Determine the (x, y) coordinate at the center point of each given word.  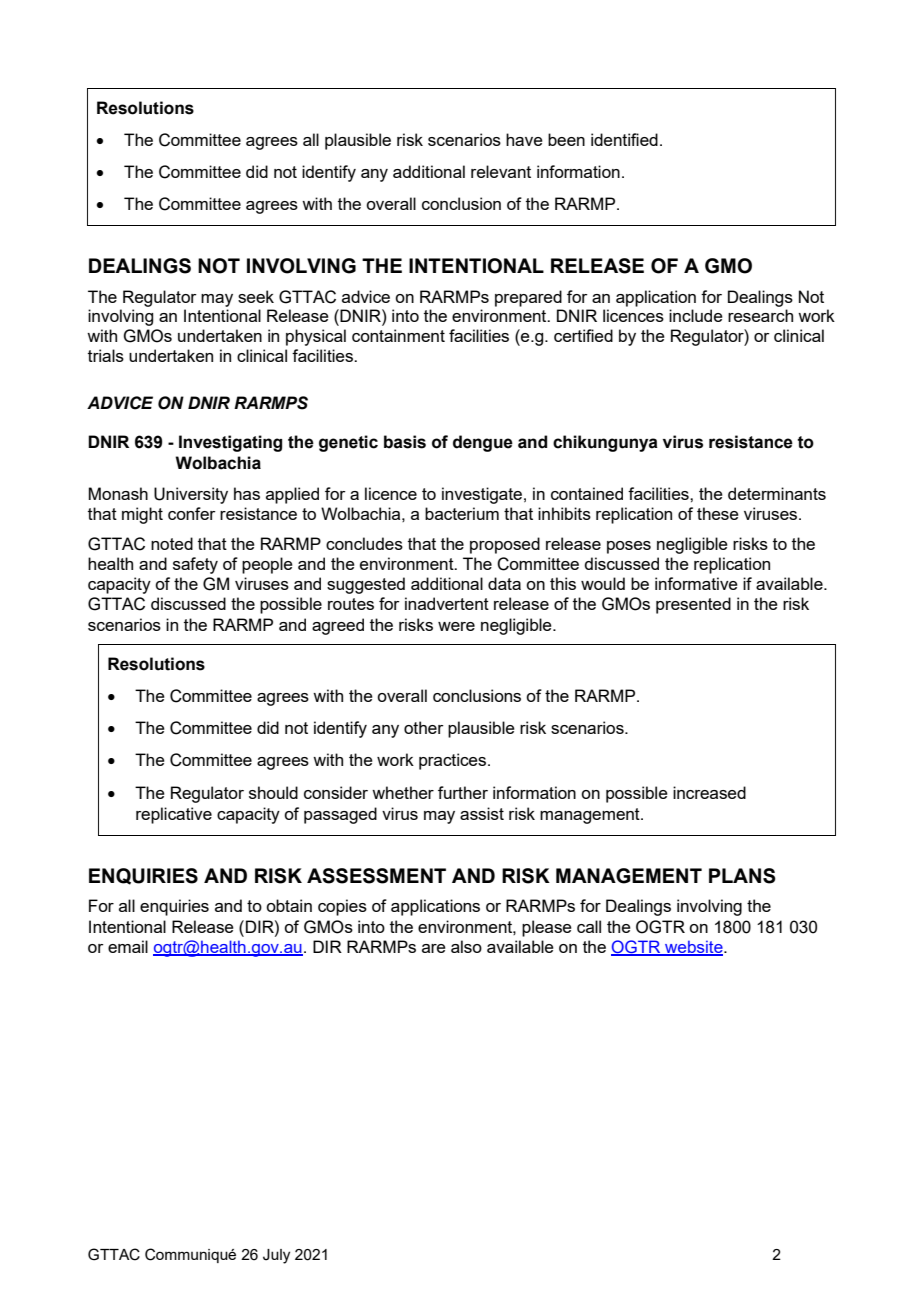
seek (256, 296)
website (694, 948)
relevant (501, 171)
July (276, 1256)
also (466, 946)
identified (624, 139)
